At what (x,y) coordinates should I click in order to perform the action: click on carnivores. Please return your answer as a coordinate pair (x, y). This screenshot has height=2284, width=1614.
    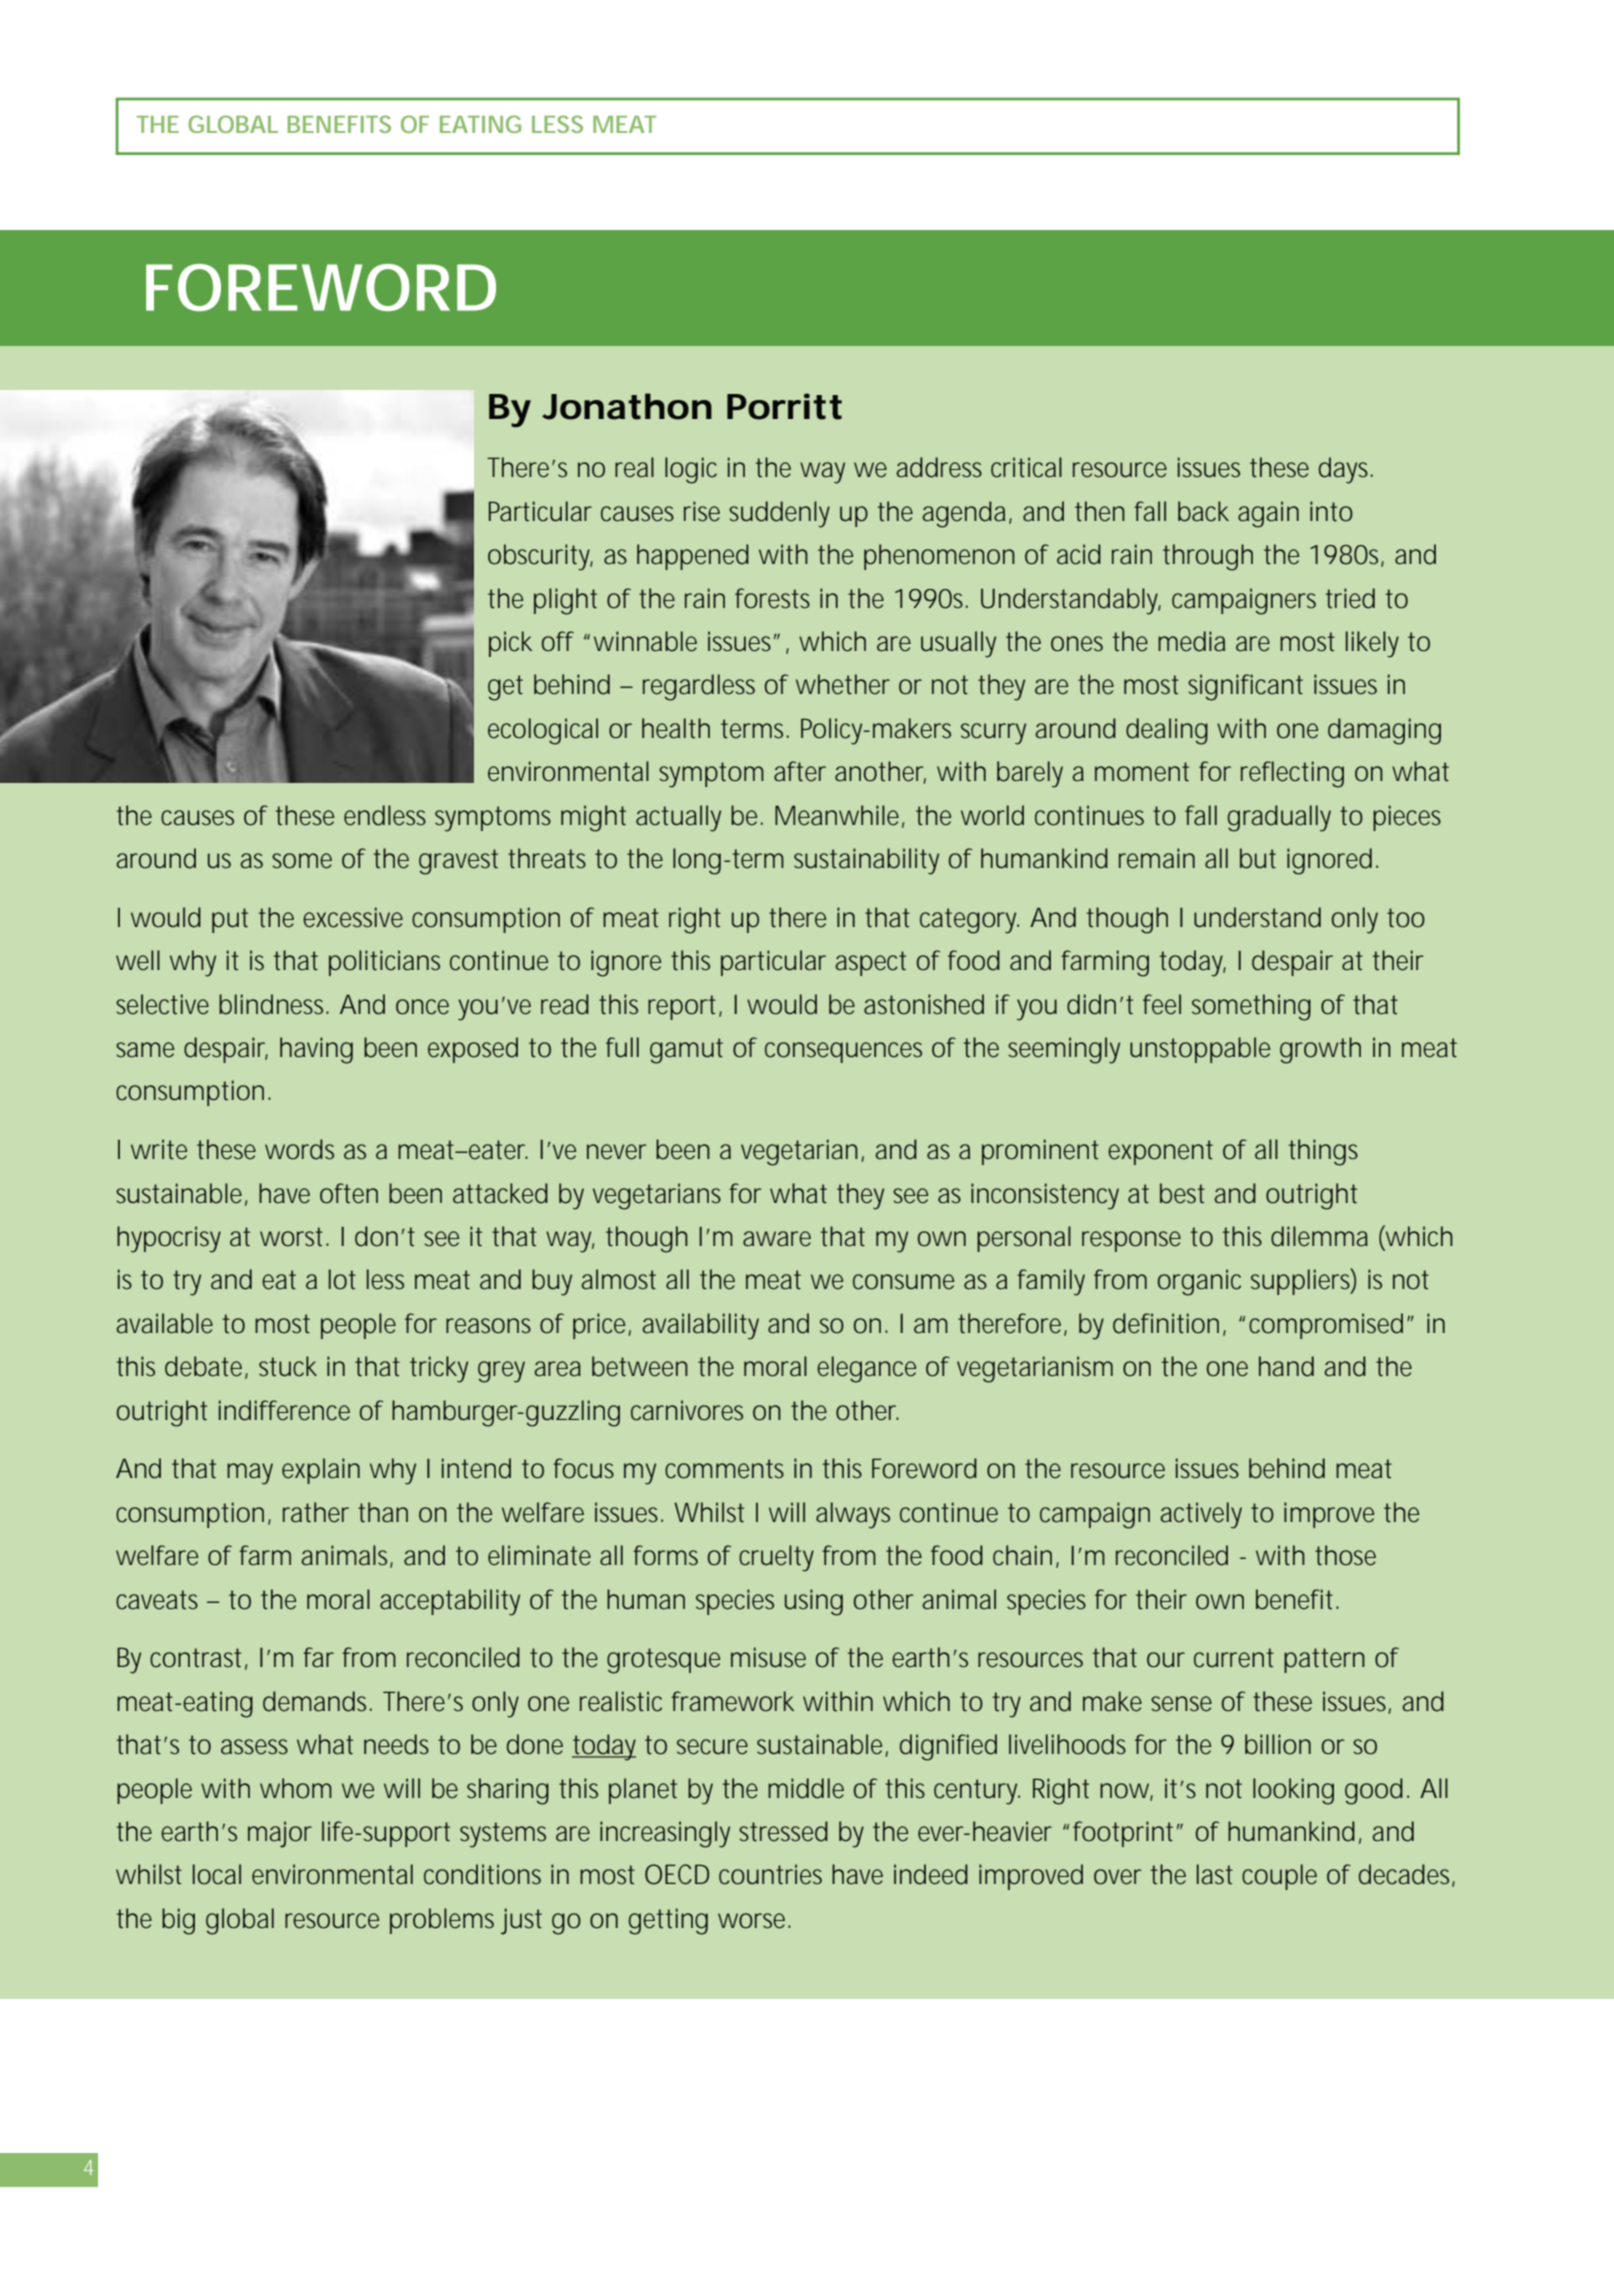
    Looking at the image, I should click on (687, 1410).
